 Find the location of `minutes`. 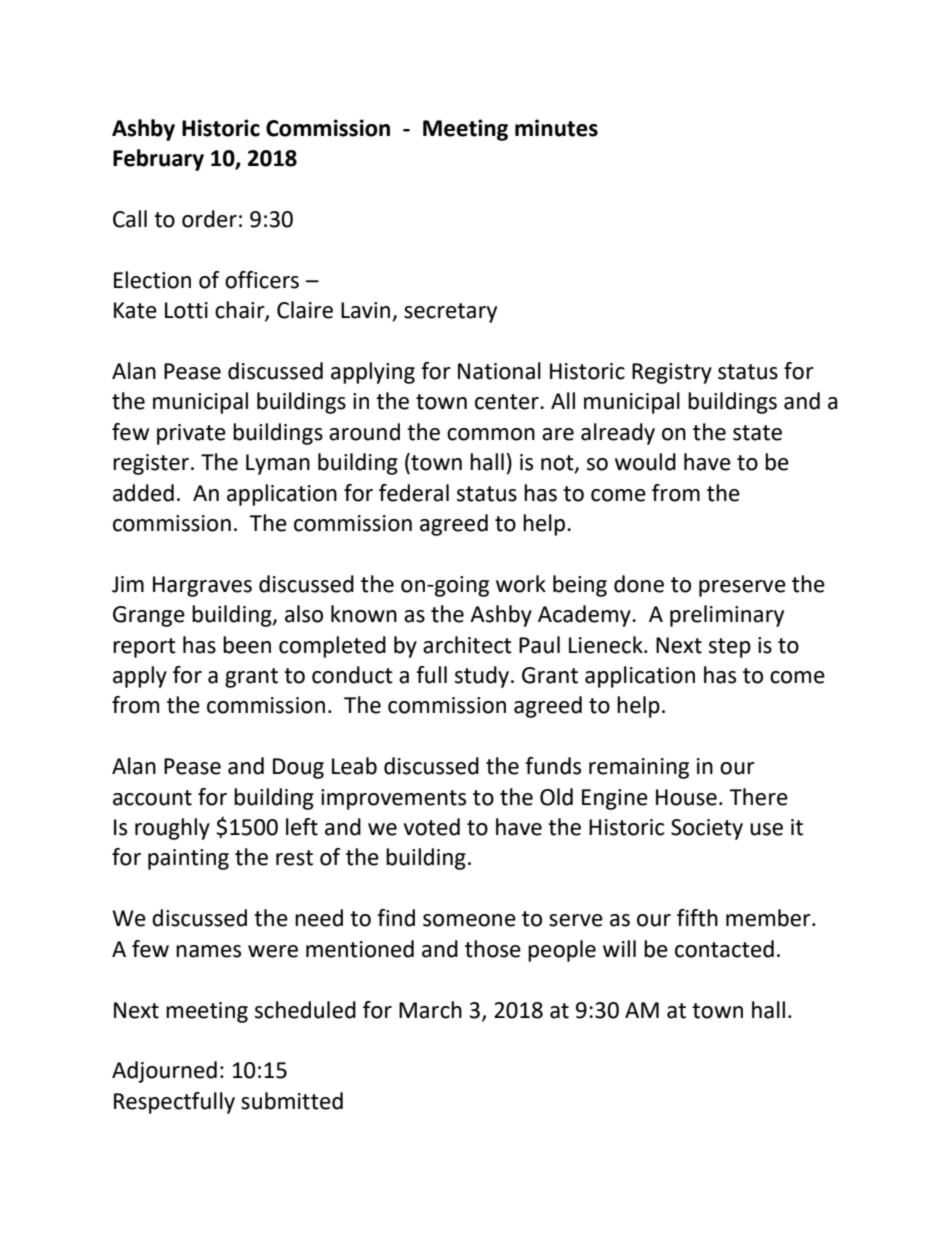

minutes is located at coordinates (556, 128).
